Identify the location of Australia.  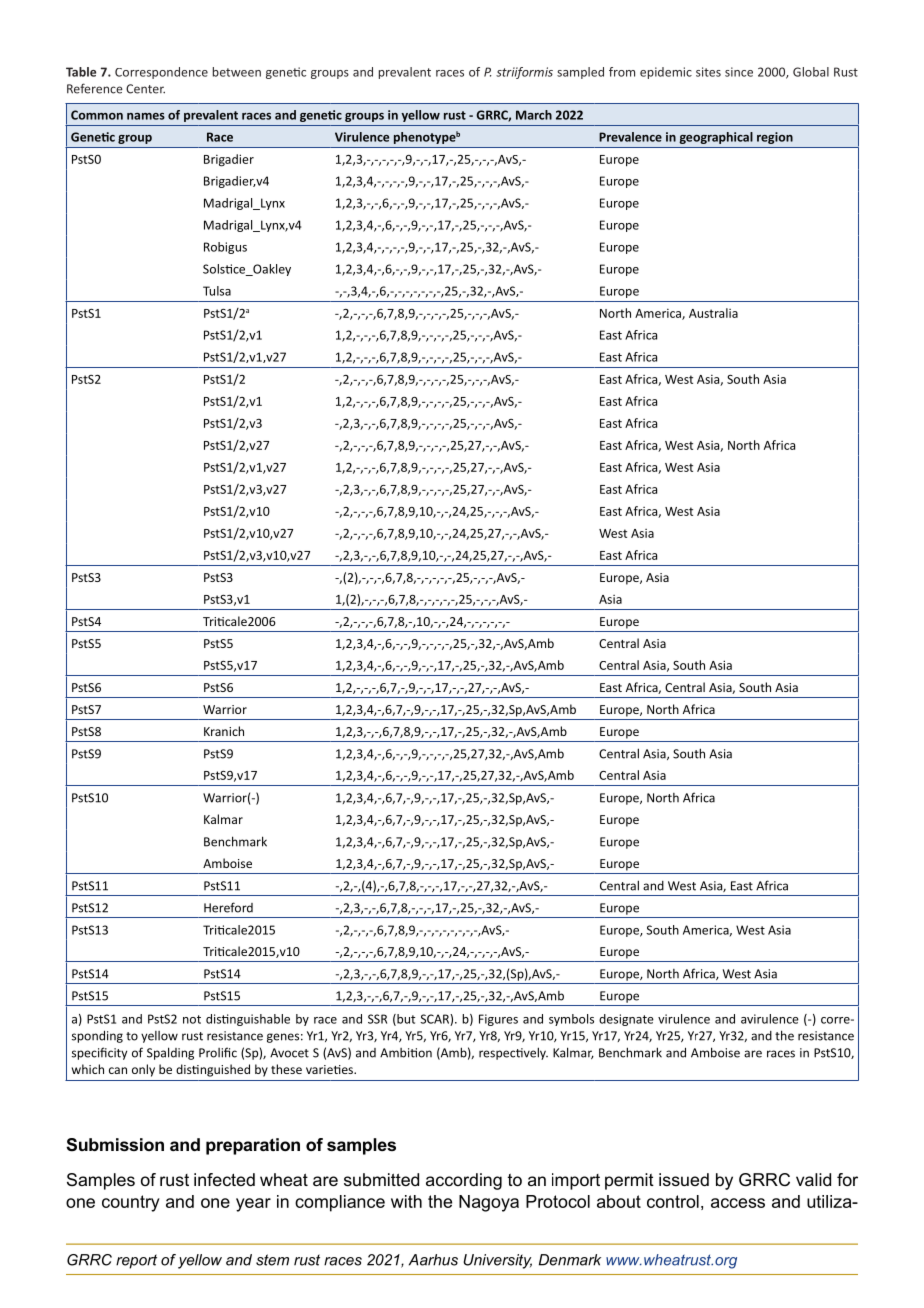
(713, 313).
